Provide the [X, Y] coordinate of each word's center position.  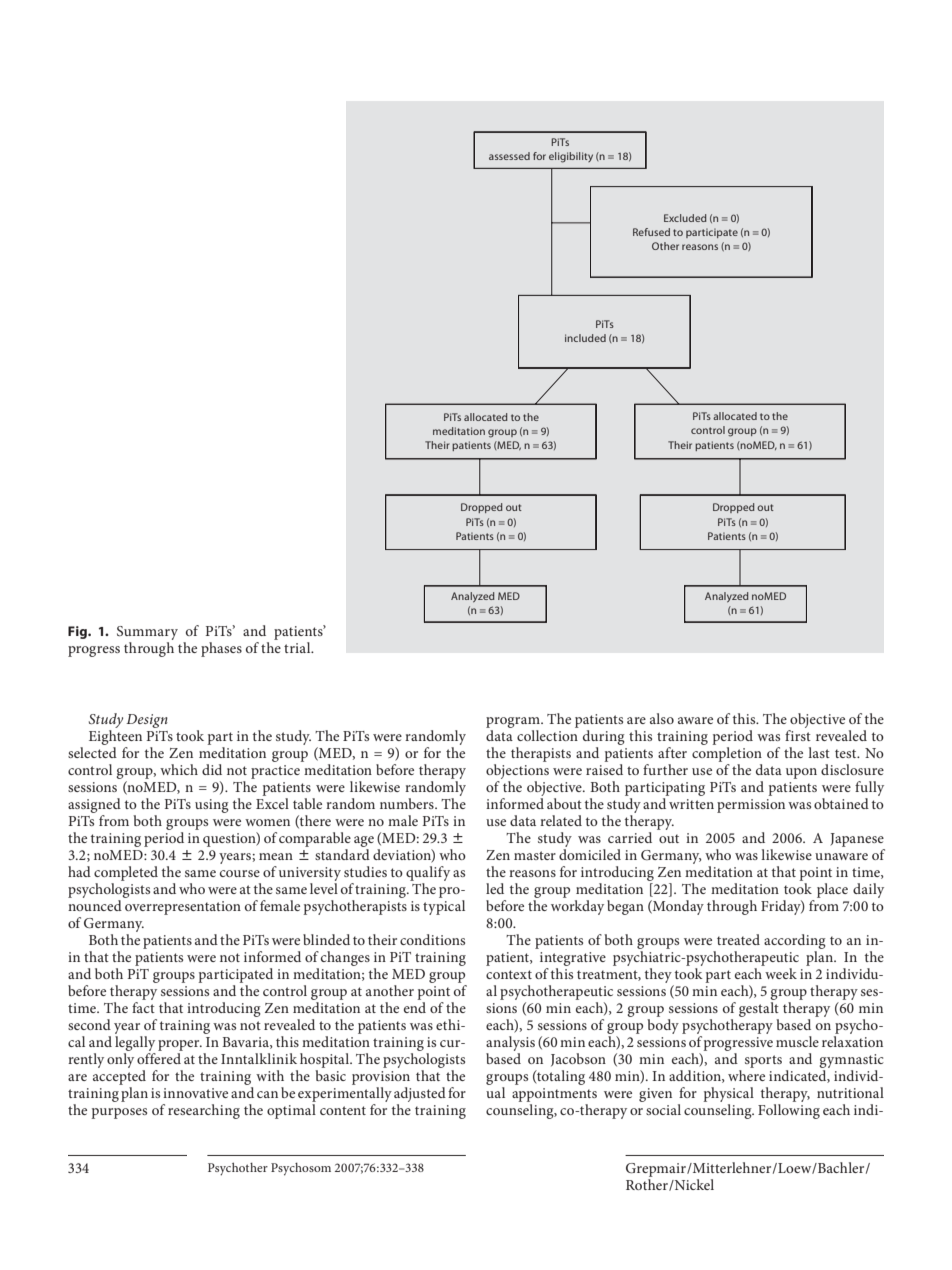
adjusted [420, 1094]
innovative [195, 1093]
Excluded [685, 218]
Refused [651, 232]
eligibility [571, 157]
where [746, 1075]
